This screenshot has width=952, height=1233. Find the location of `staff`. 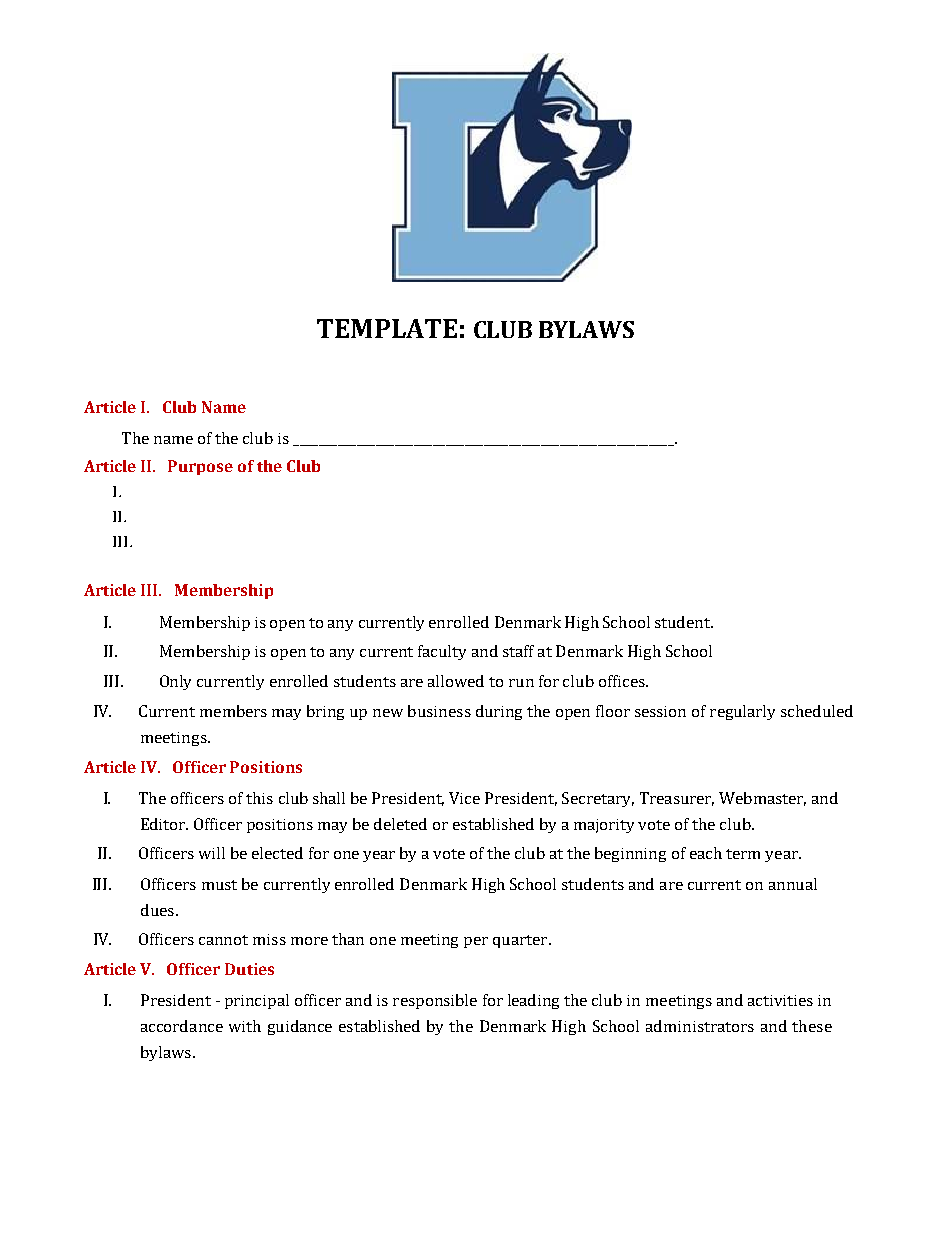

staff is located at coordinates (518, 651).
